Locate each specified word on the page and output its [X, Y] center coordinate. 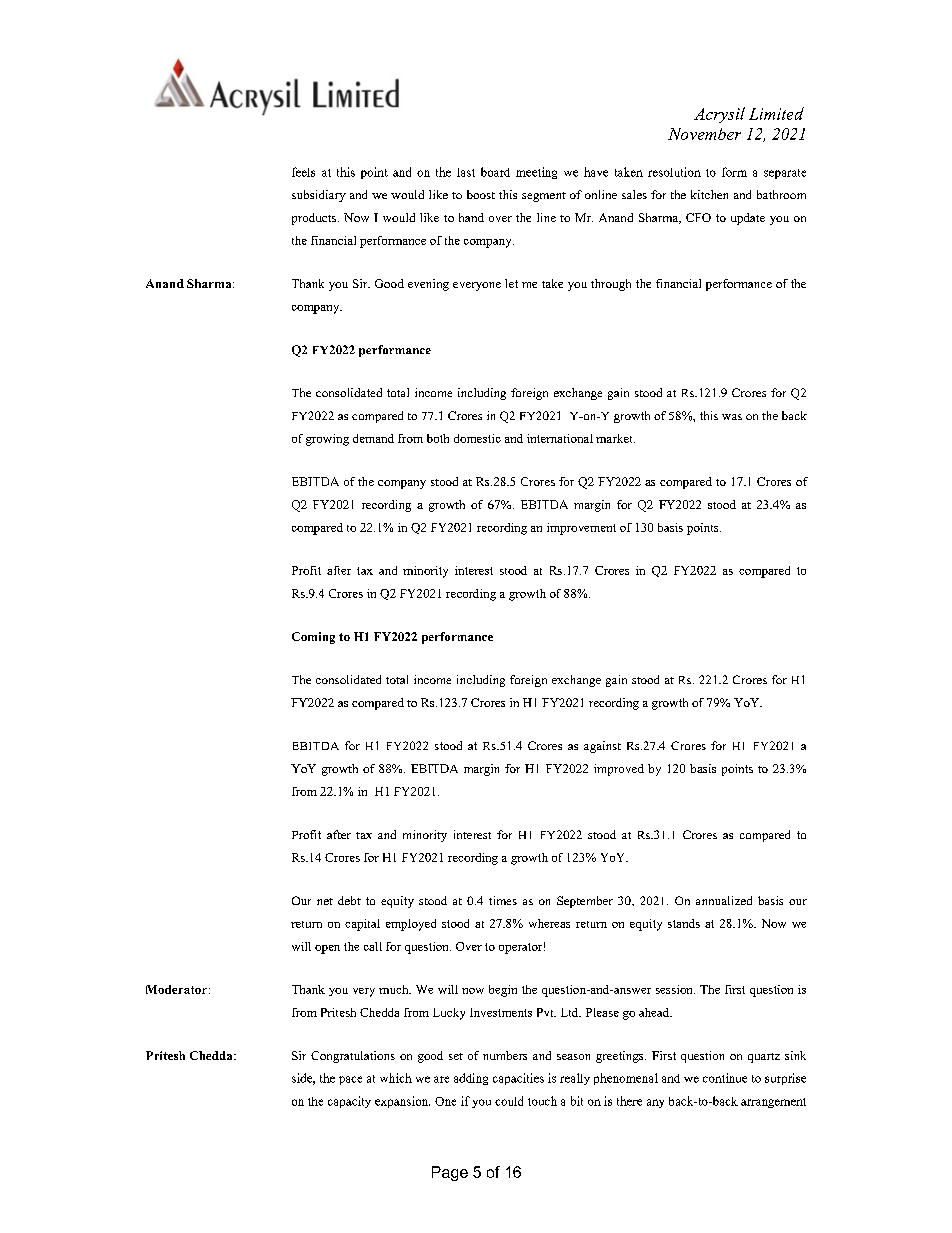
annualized [724, 900]
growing [327, 440]
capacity [349, 1102]
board [495, 172]
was [732, 417]
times [503, 900]
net [325, 901]
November [704, 134]
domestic [477, 438]
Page [450, 1173]
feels [303, 172]
